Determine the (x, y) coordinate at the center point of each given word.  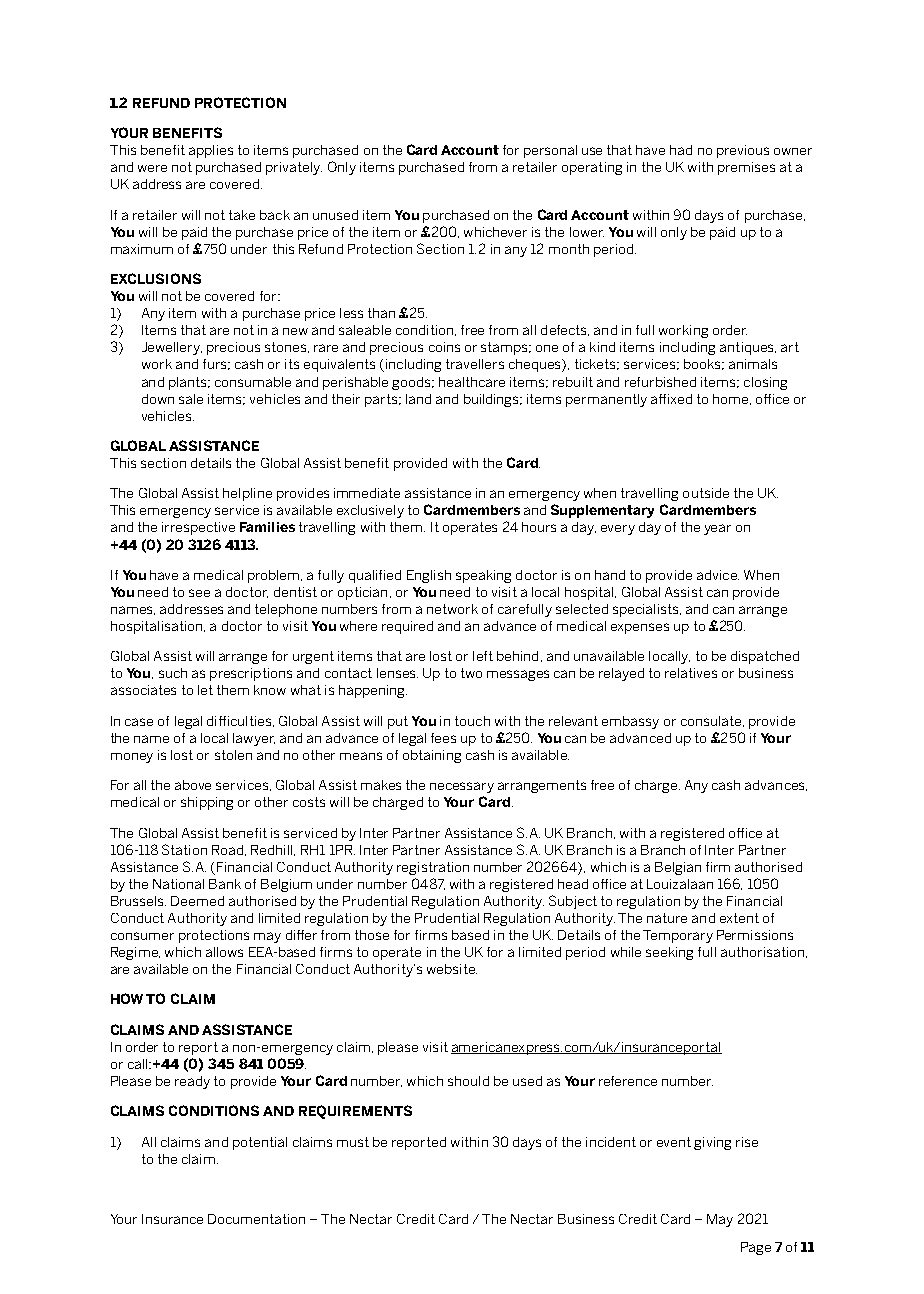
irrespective (198, 528)
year (717, 529)
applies (211, 151)
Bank (225, 884)
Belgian (678, 868)
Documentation (256, 1219)
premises (746, 168)
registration (433, 868)
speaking (483, 576)
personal (550, 151)
